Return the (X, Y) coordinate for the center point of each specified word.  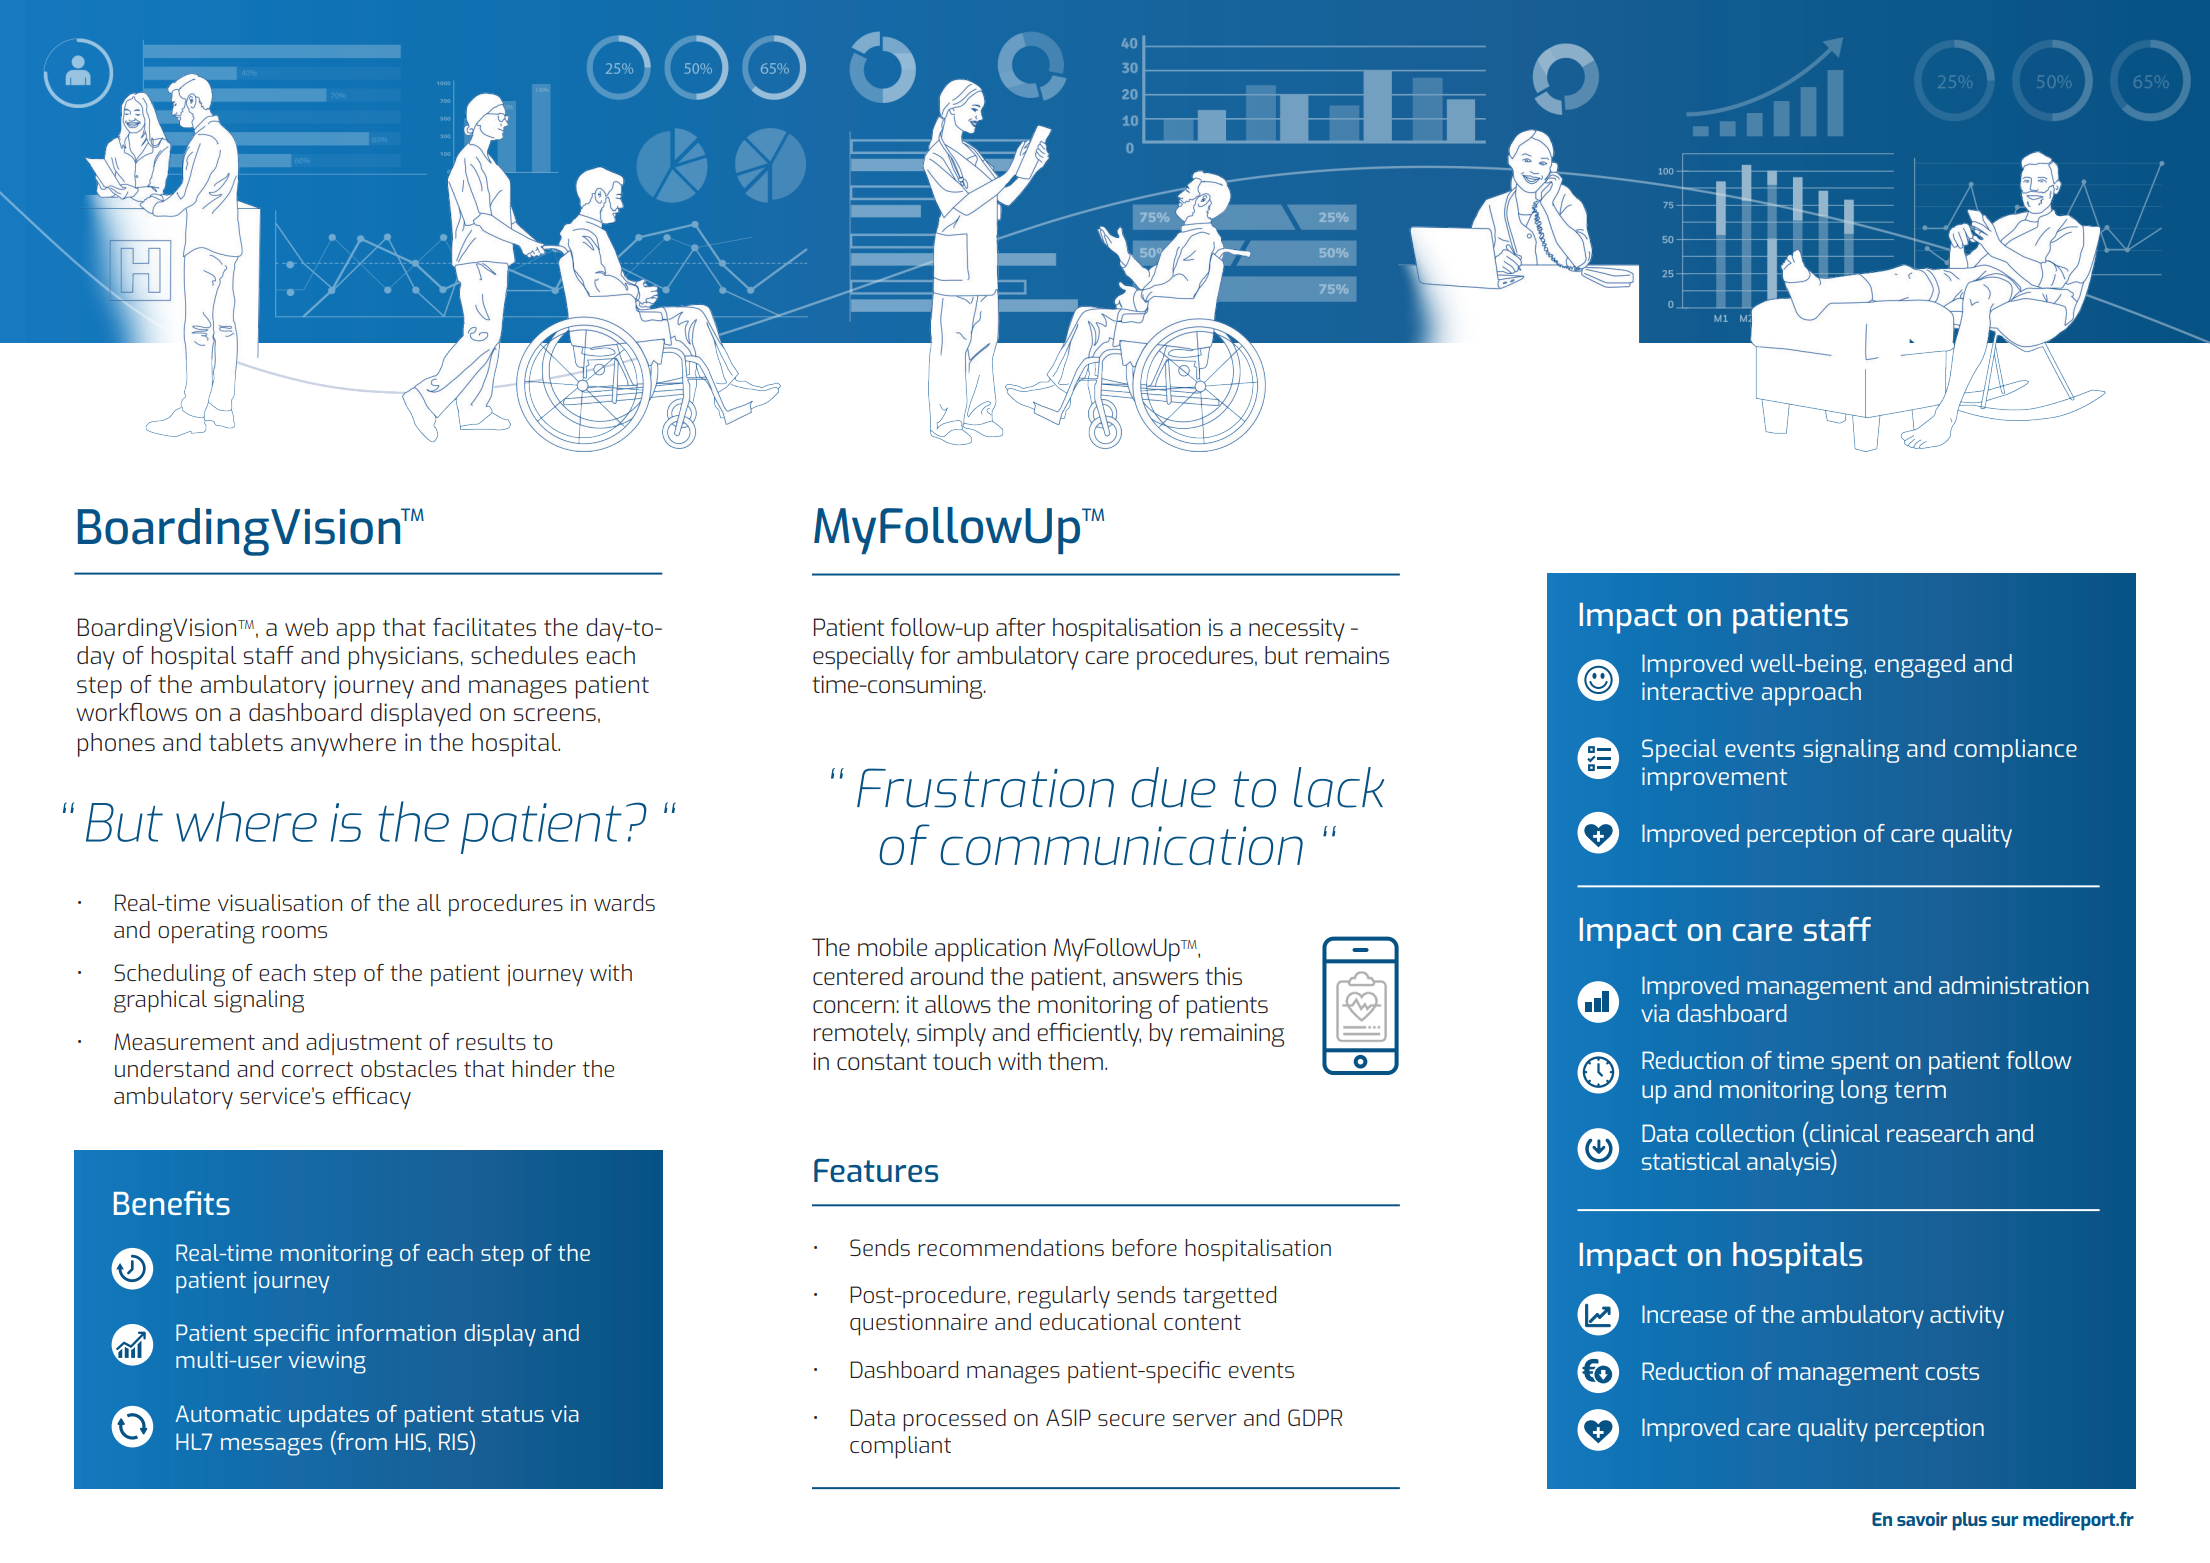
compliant (900, 1447)
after (1020, 627)
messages (271, 1447)
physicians (405, 658)
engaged (1920, 666)
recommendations (1011, 1247)
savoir (1922, 1519)
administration (2014, 985)
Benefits (172, 1203)
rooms (294, 932)
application (990, 950)
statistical (1691, 1161)
